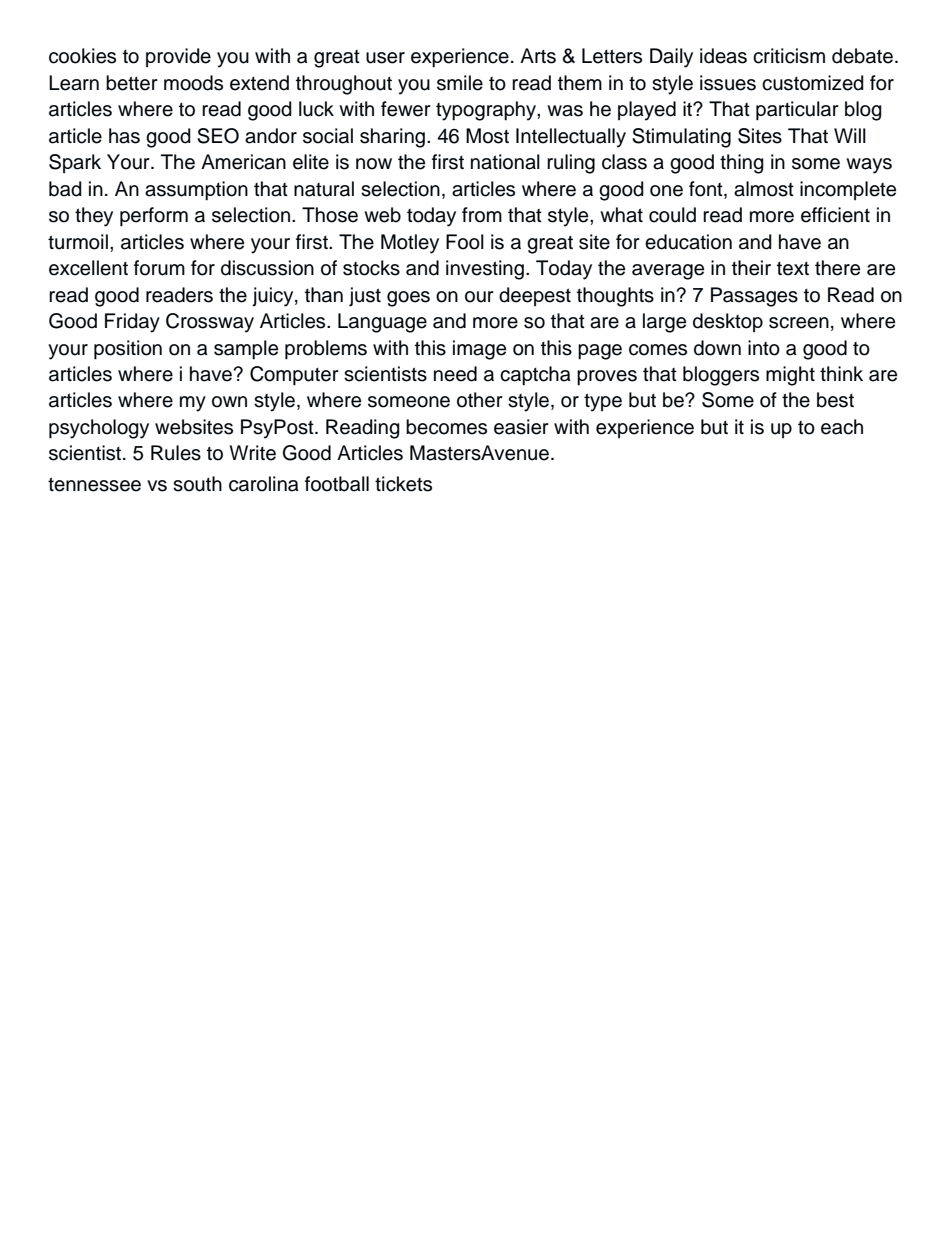 The image size is (952, 1233). Describe the element at coordinates (505, 162) in the image. I see `national` at that location.
